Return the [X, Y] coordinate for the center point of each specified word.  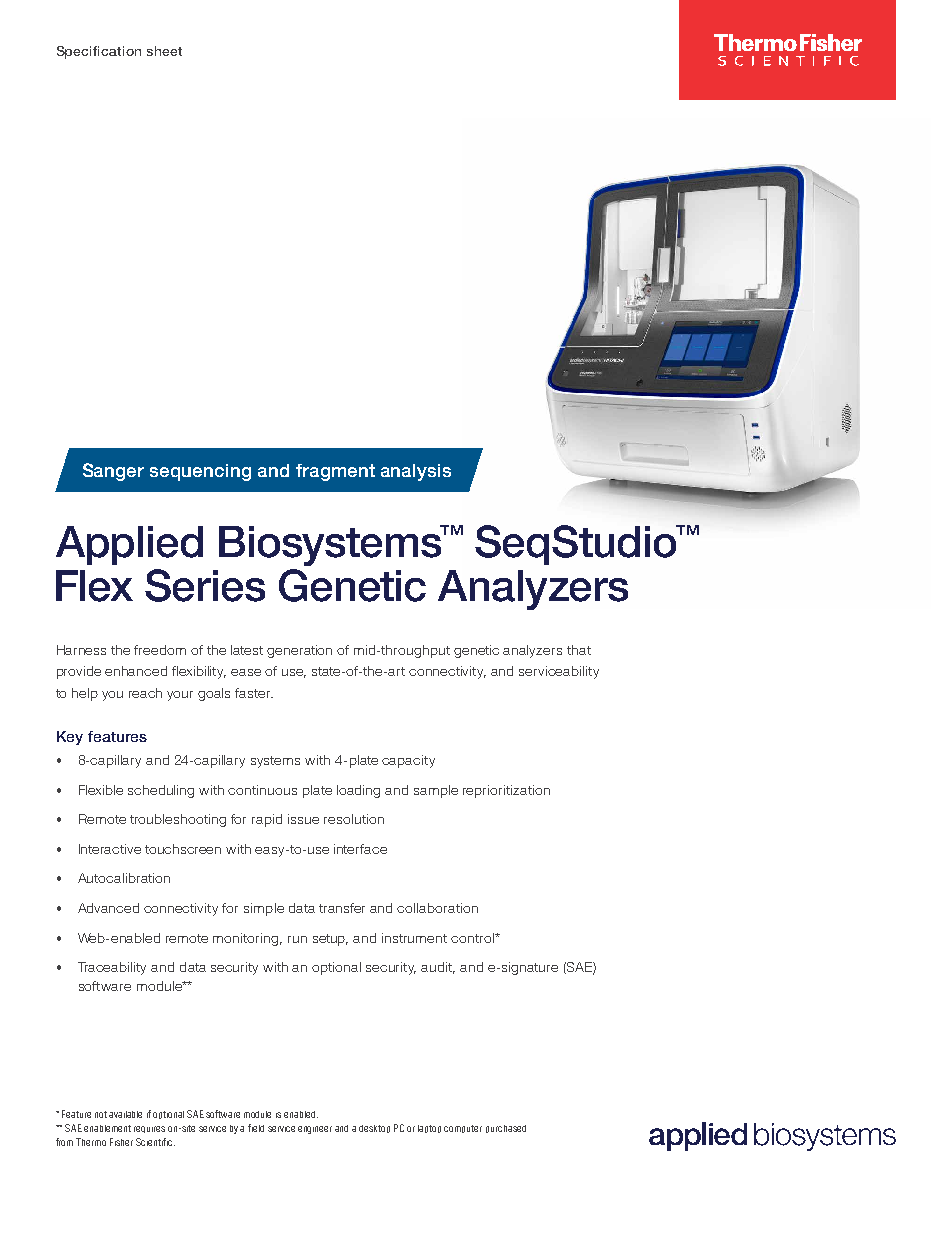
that [579, 650]
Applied [129, 545]
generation [299, 651]
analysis [416, 472]
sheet [164, 51]
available [125, 1114]
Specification [99, 52]
